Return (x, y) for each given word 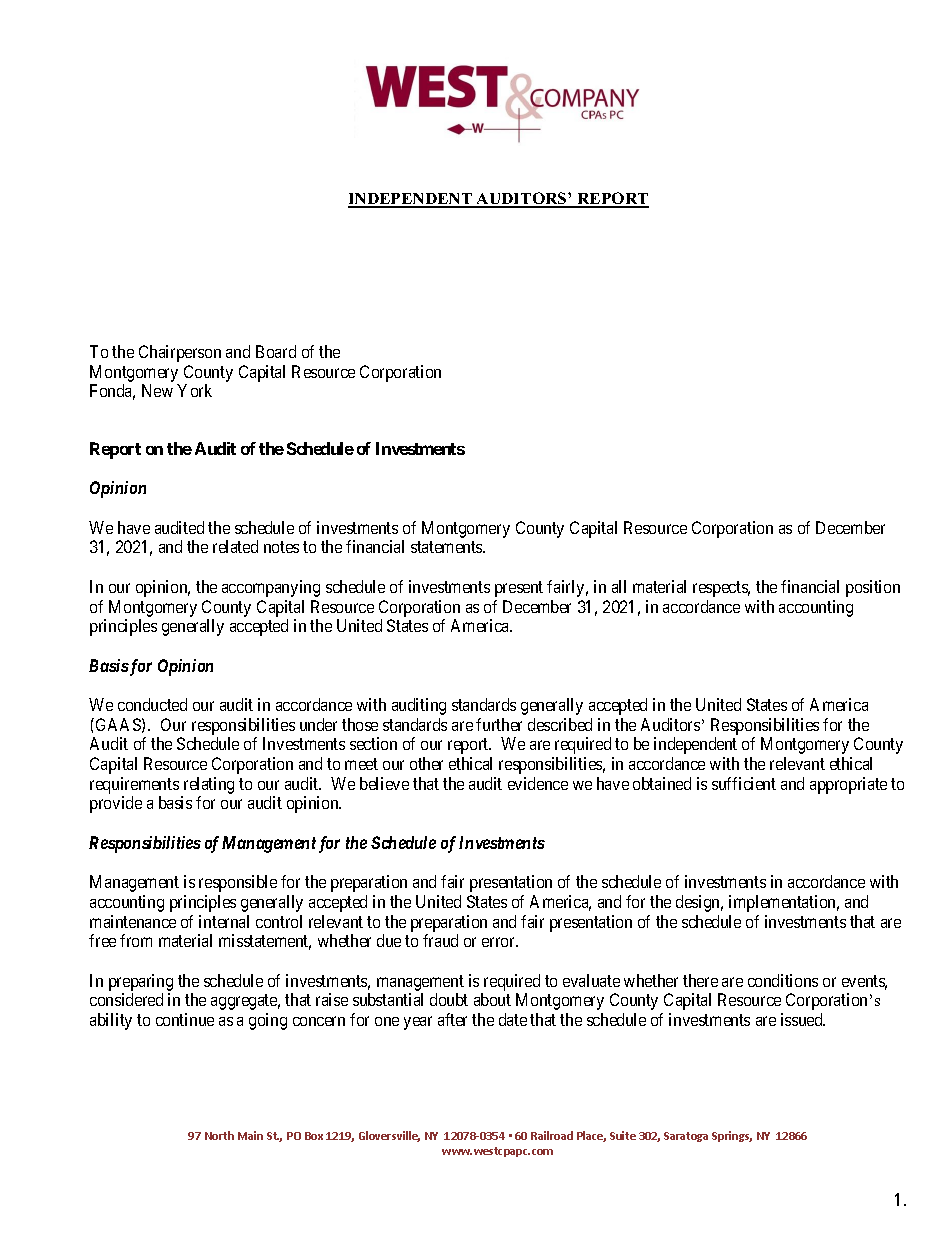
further (499, 724)
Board (276, 351)
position (873, 588)
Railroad (552, 1135)
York (194, 390)
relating (209, 785)
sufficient (744, 783)
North (219, 1135)
